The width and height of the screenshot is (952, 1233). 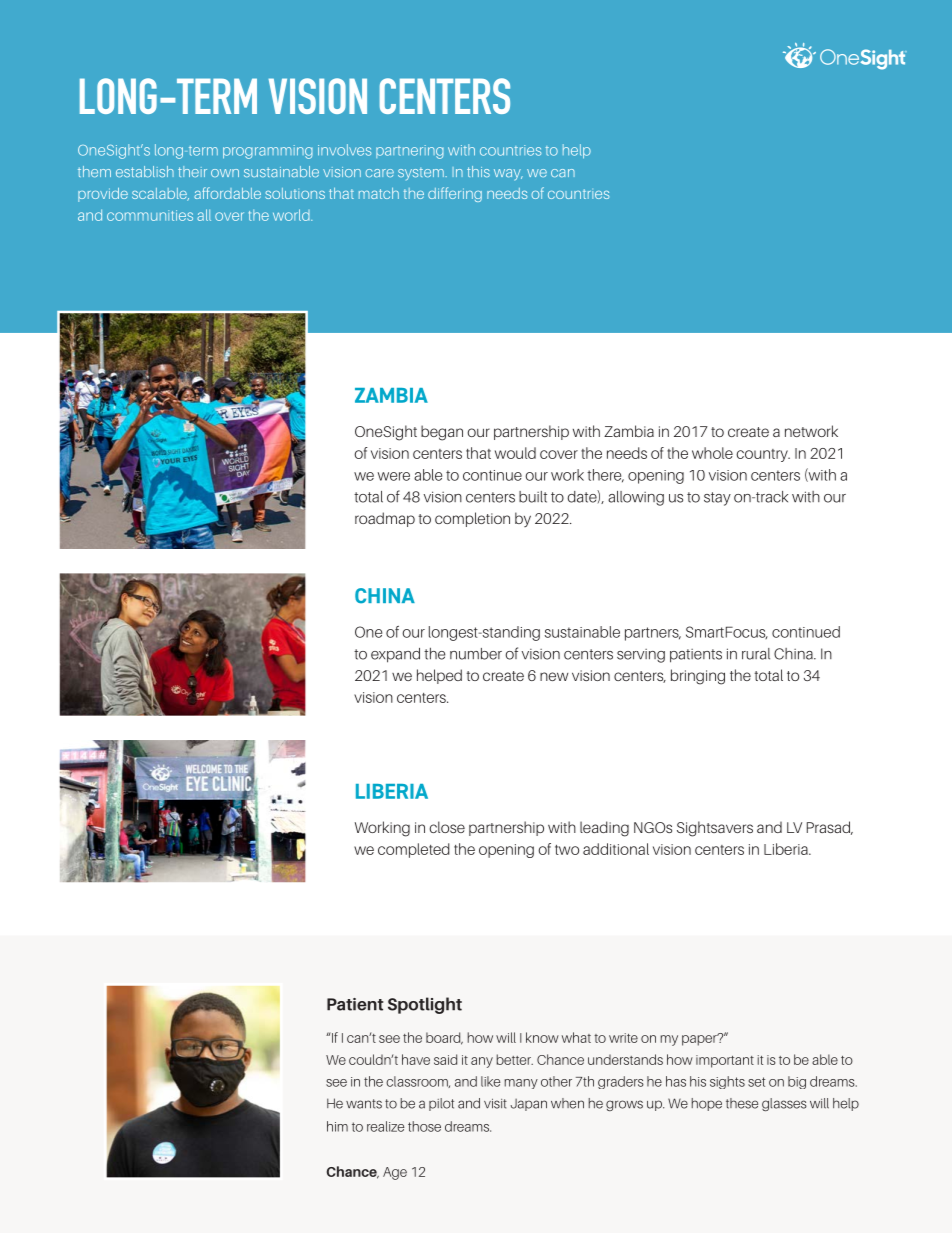 I want to click on completed, so click(x=414, y=850).
